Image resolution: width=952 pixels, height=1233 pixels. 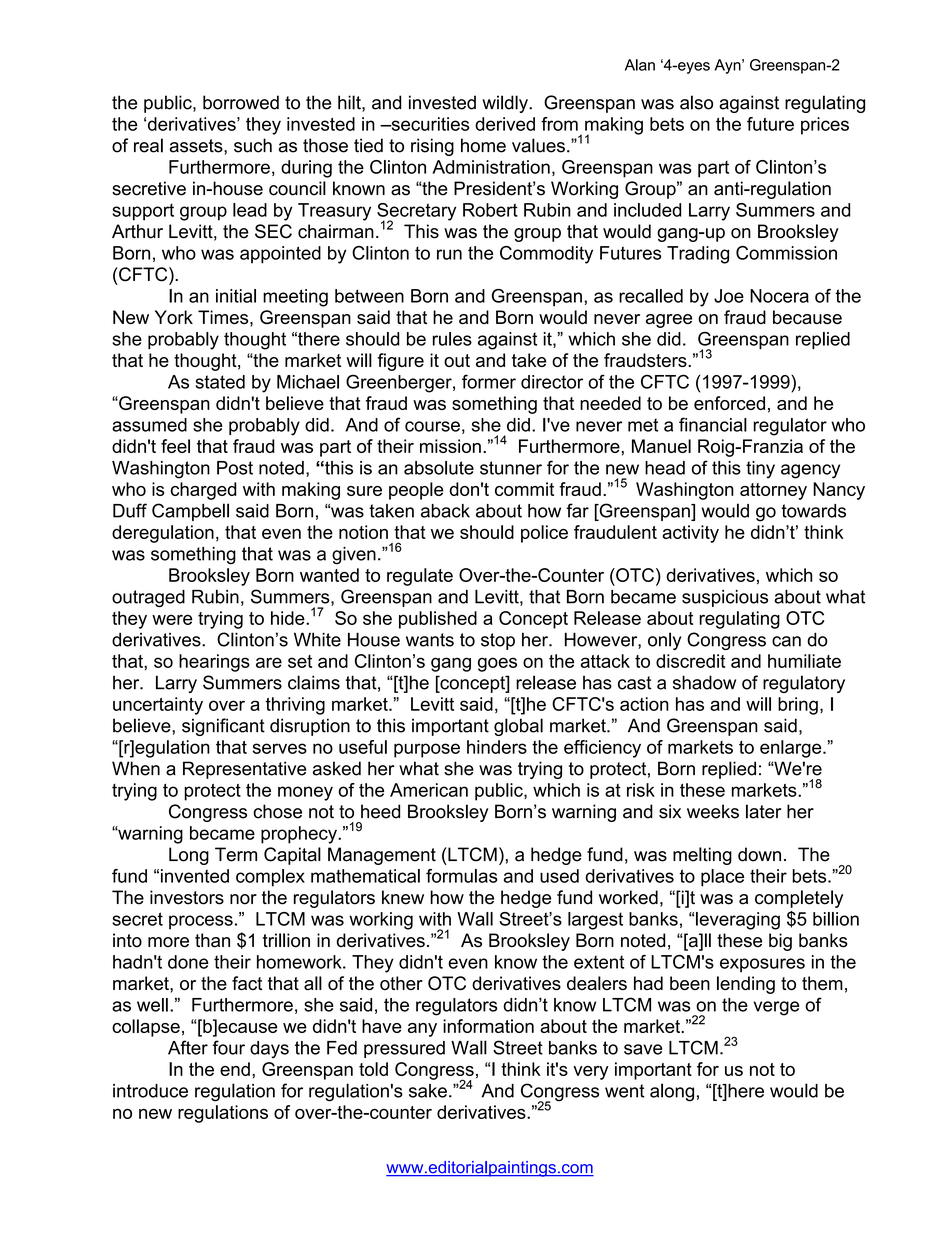 What do you see at coordinates (236, 854) in the screenshot?
I see `Term` at bounding box center [236, 854].
